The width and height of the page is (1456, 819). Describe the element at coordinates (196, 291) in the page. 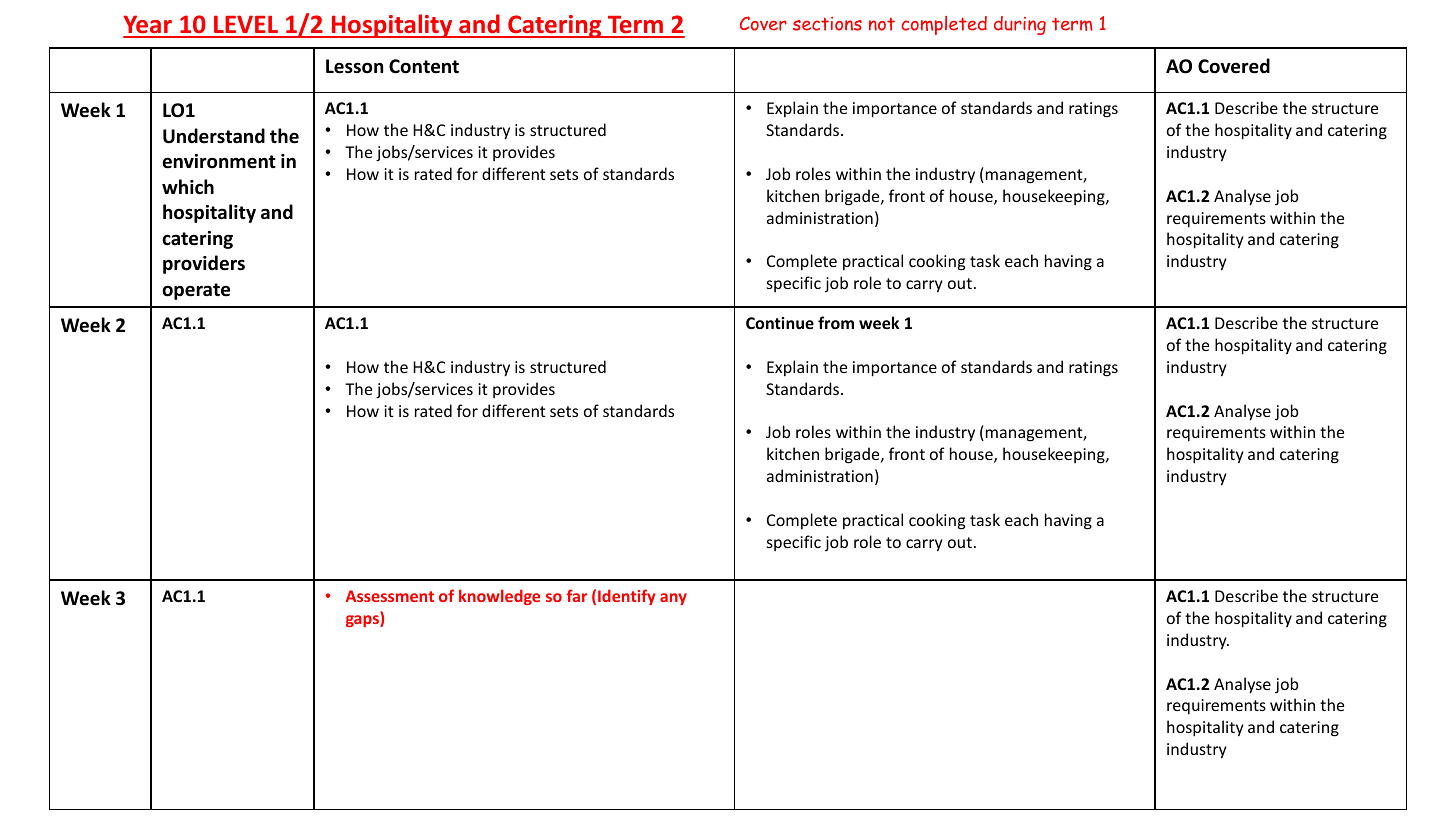

I see `operate` at that location.
